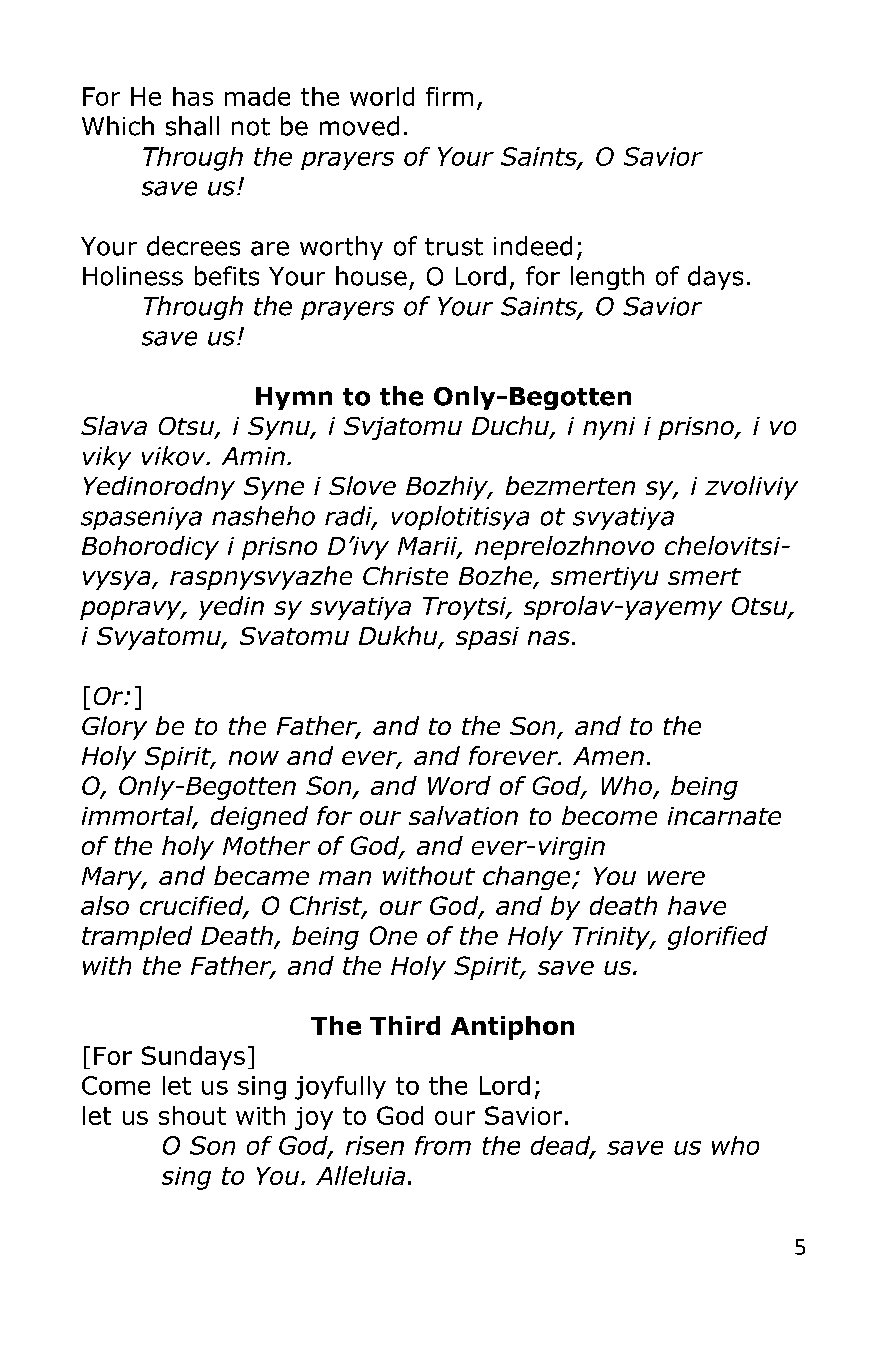 This screenshot has width=887, height=1372. What do you see at coordinates (676, 878) in the screenshot?
I see `were` at bounding box center [676, 878].
